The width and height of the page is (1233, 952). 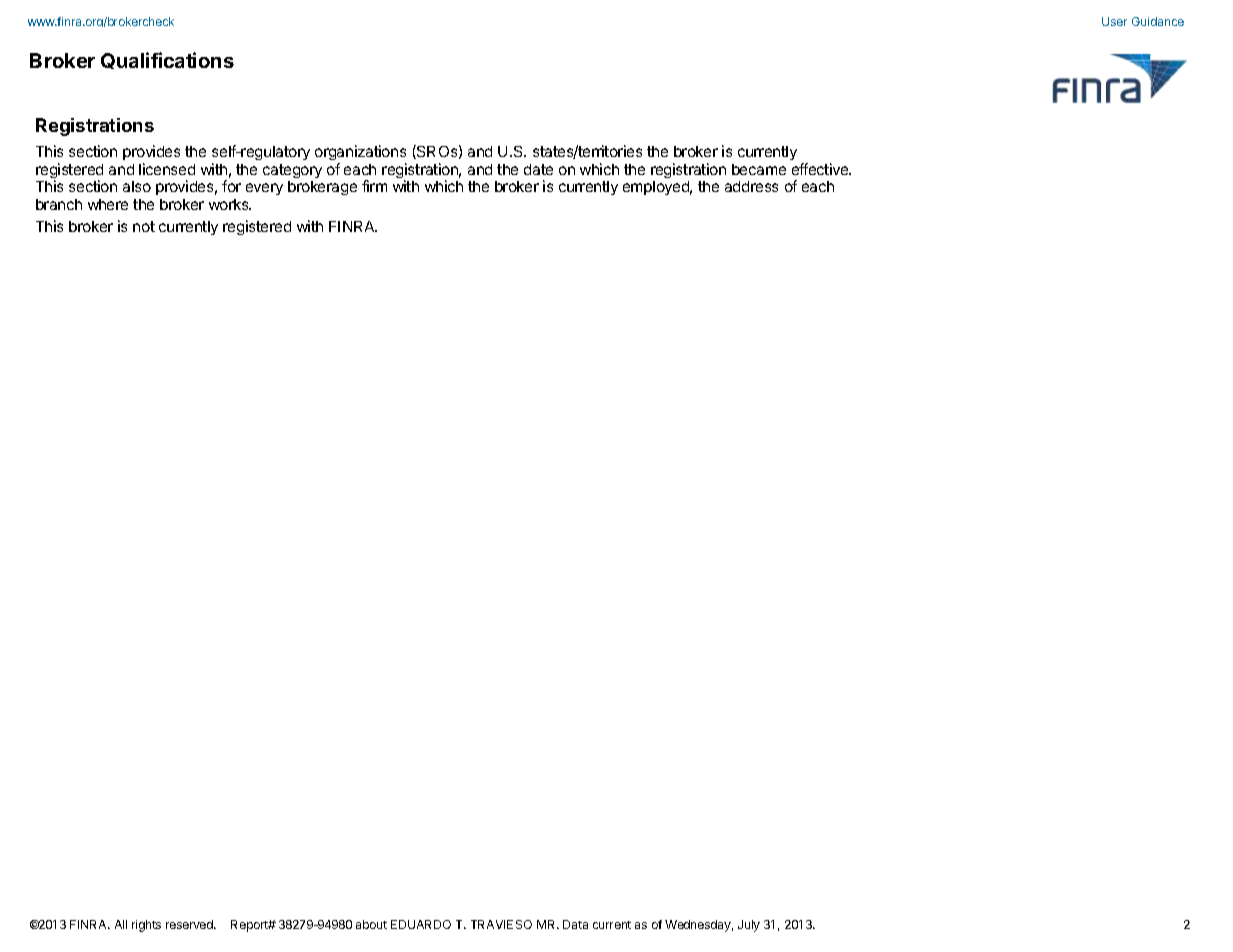 I want to click on not, so click(x=144, y=226).
